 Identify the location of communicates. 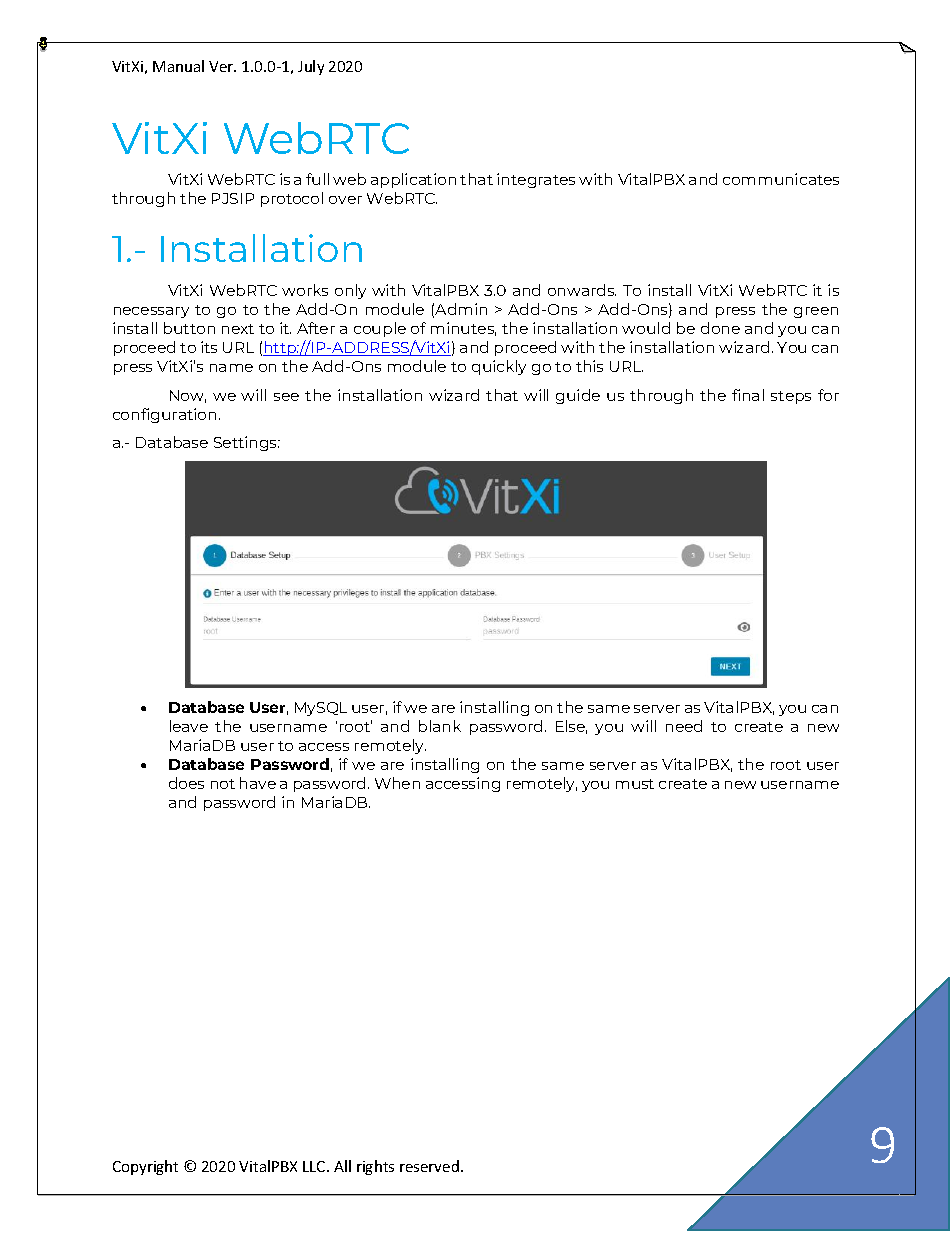
(781, 179).
